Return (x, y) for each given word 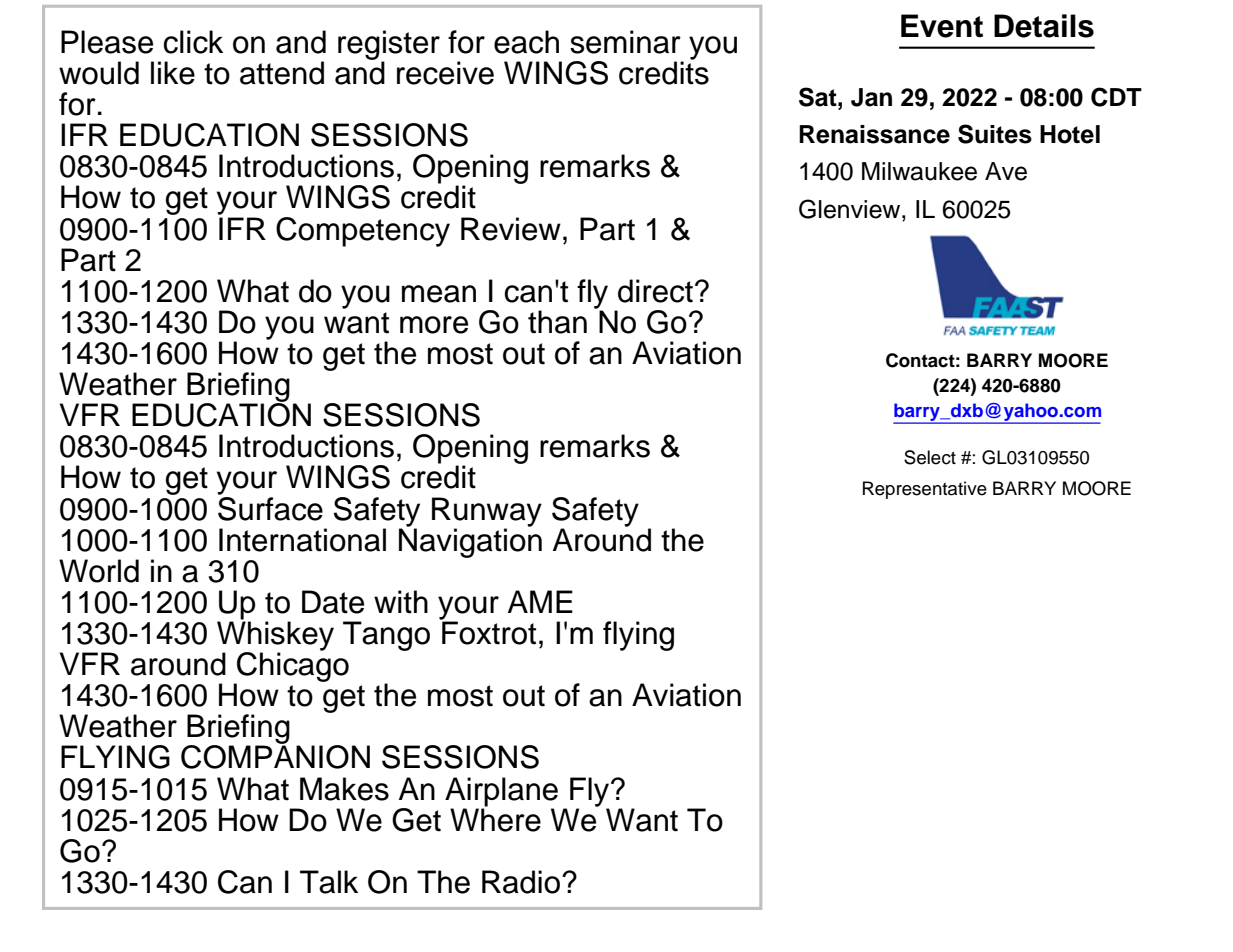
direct (655, 291)
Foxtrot (488, 632)
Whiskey (275, 636)
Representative (925, 490)
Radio (521, 882)
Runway (487, 513)
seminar (625, 42)
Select (930, 457)
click (193, 42)
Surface (270, 507)
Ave (1006, 171)
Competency (363, 232)
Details (1044, 26)
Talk (329, 882)
